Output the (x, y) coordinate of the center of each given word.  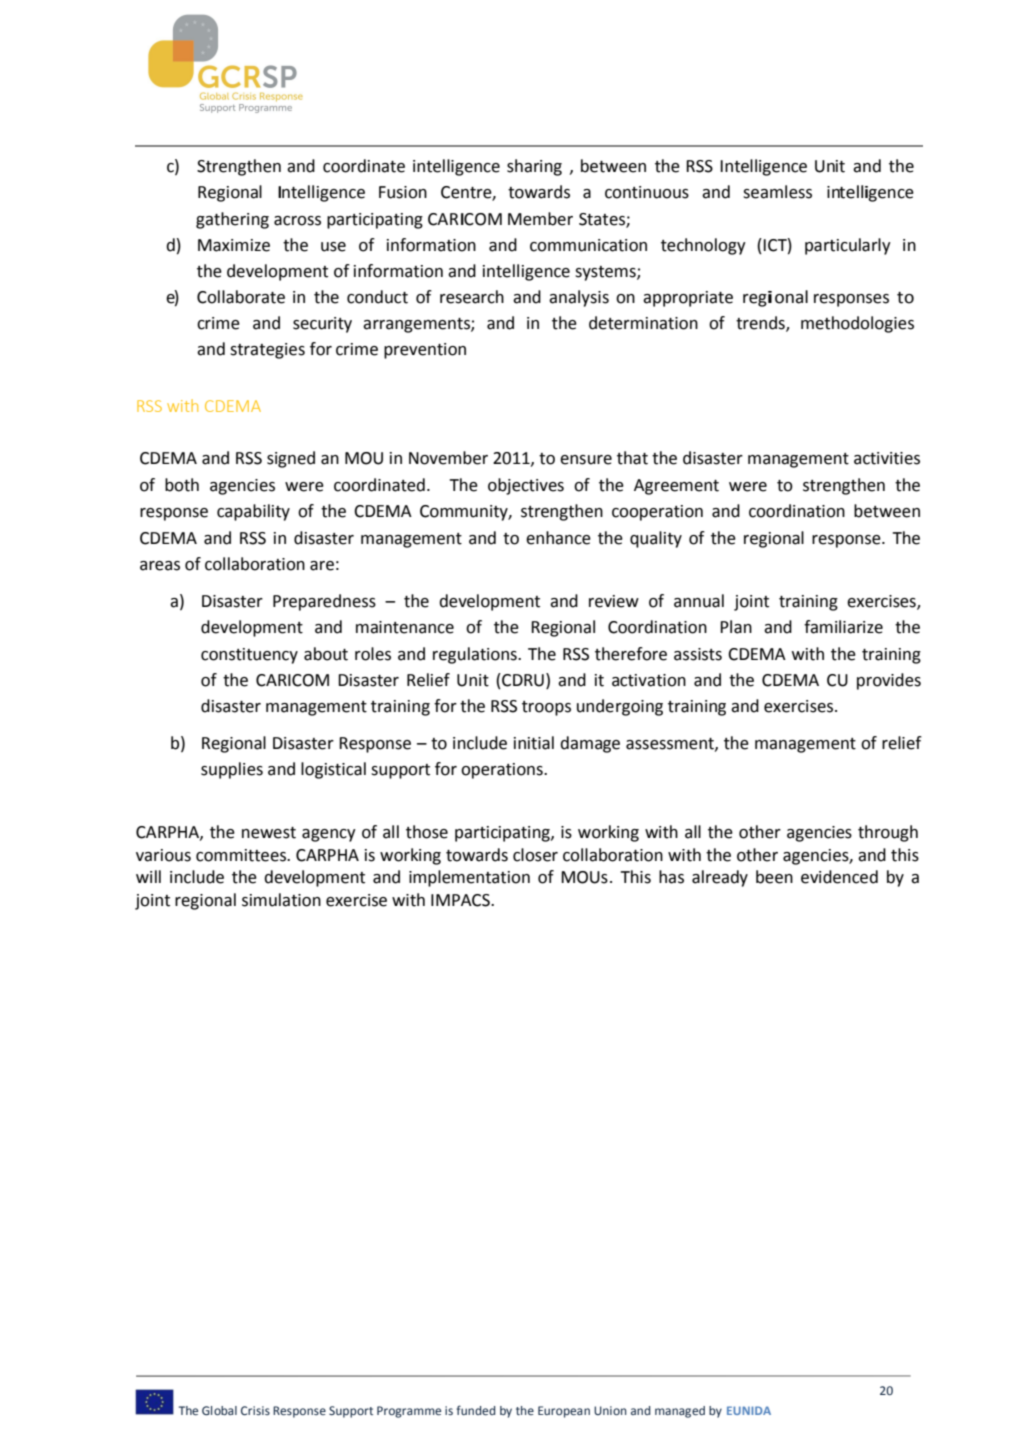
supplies (232, 770)
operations (503, 771)
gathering (232, 220)
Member (540, 219)
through (888, 833)
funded (476, 1410)
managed (680, 1412)
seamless (777, 192)
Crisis (255, 1410)
